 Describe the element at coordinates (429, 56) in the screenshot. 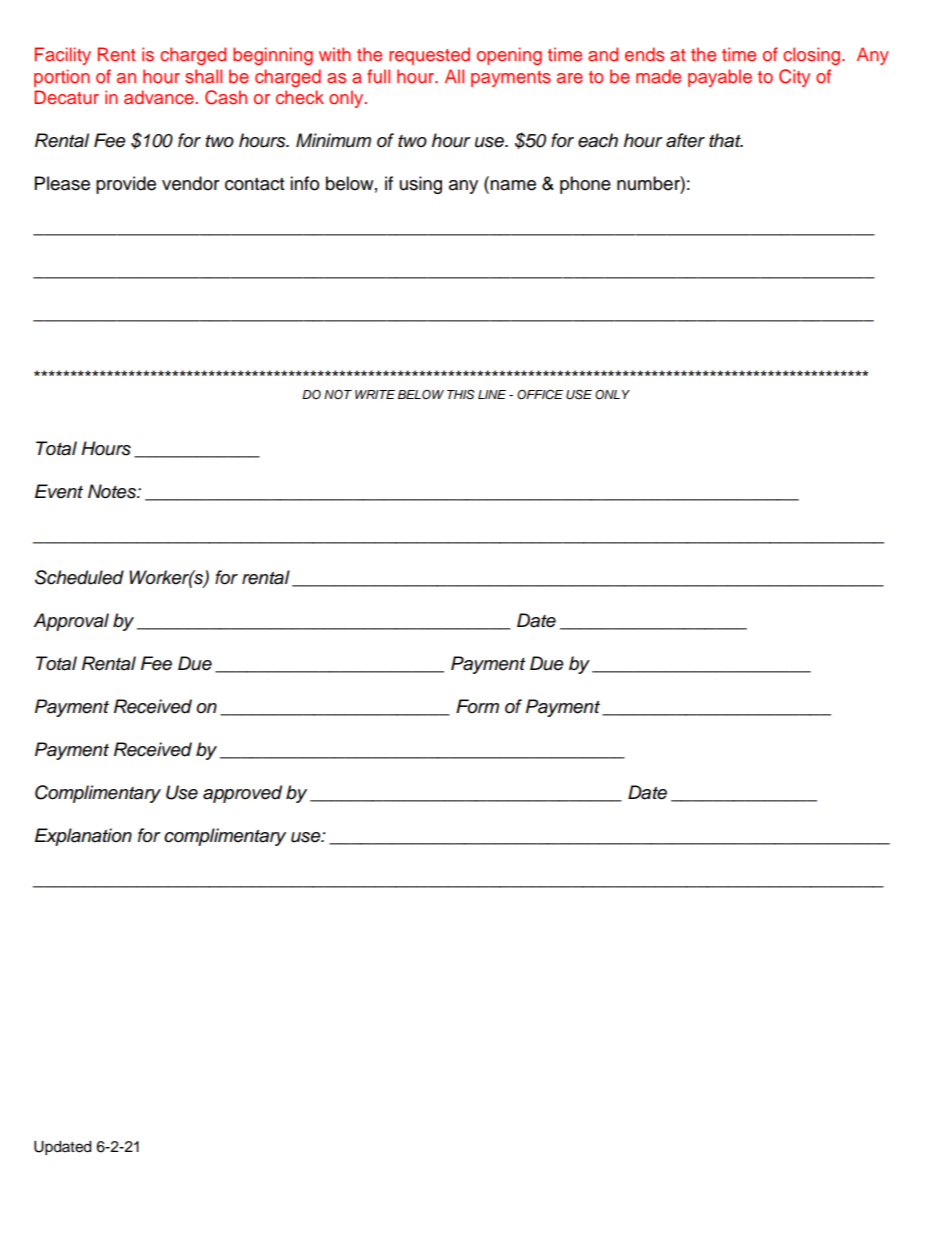

I see `requested` at that location.
